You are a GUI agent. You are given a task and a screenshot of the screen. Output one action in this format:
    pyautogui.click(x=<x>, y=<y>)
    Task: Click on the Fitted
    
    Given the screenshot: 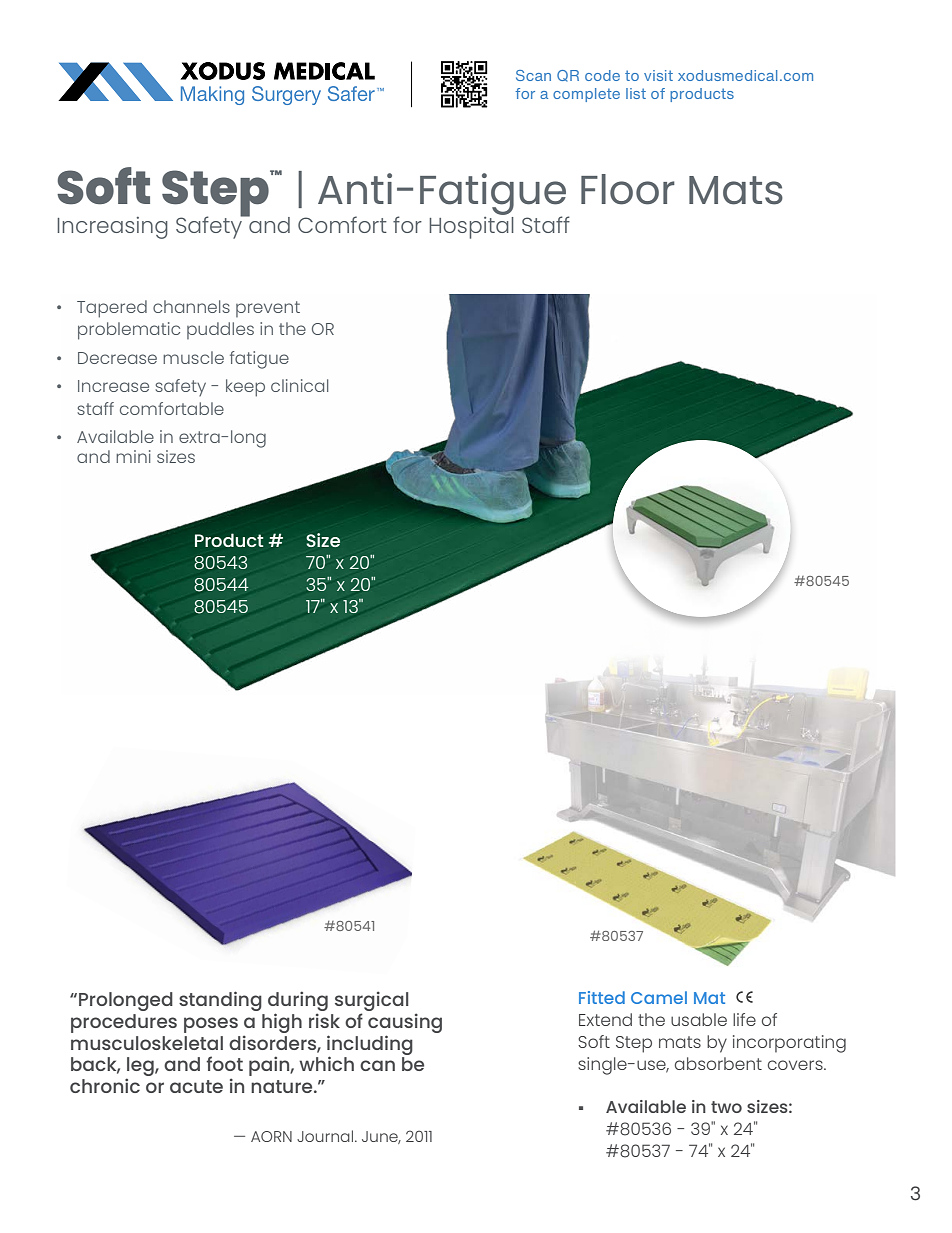 What is the action you would take?
    pyautogui.click(x=602, y=997)
